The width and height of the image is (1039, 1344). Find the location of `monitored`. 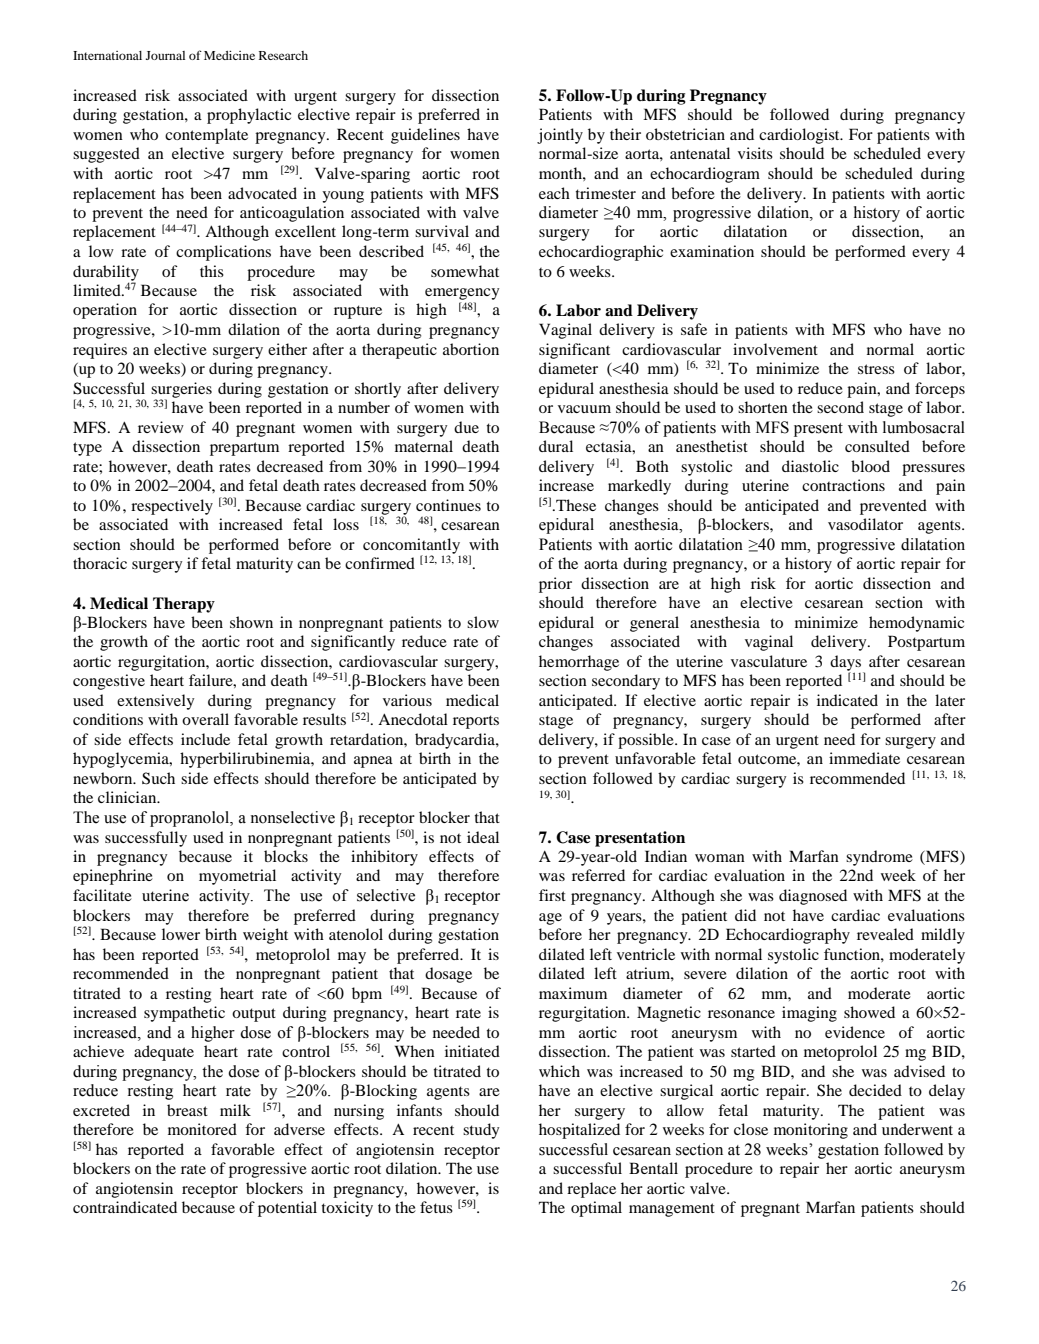

monitored is located at coordinates (202, 1129).
